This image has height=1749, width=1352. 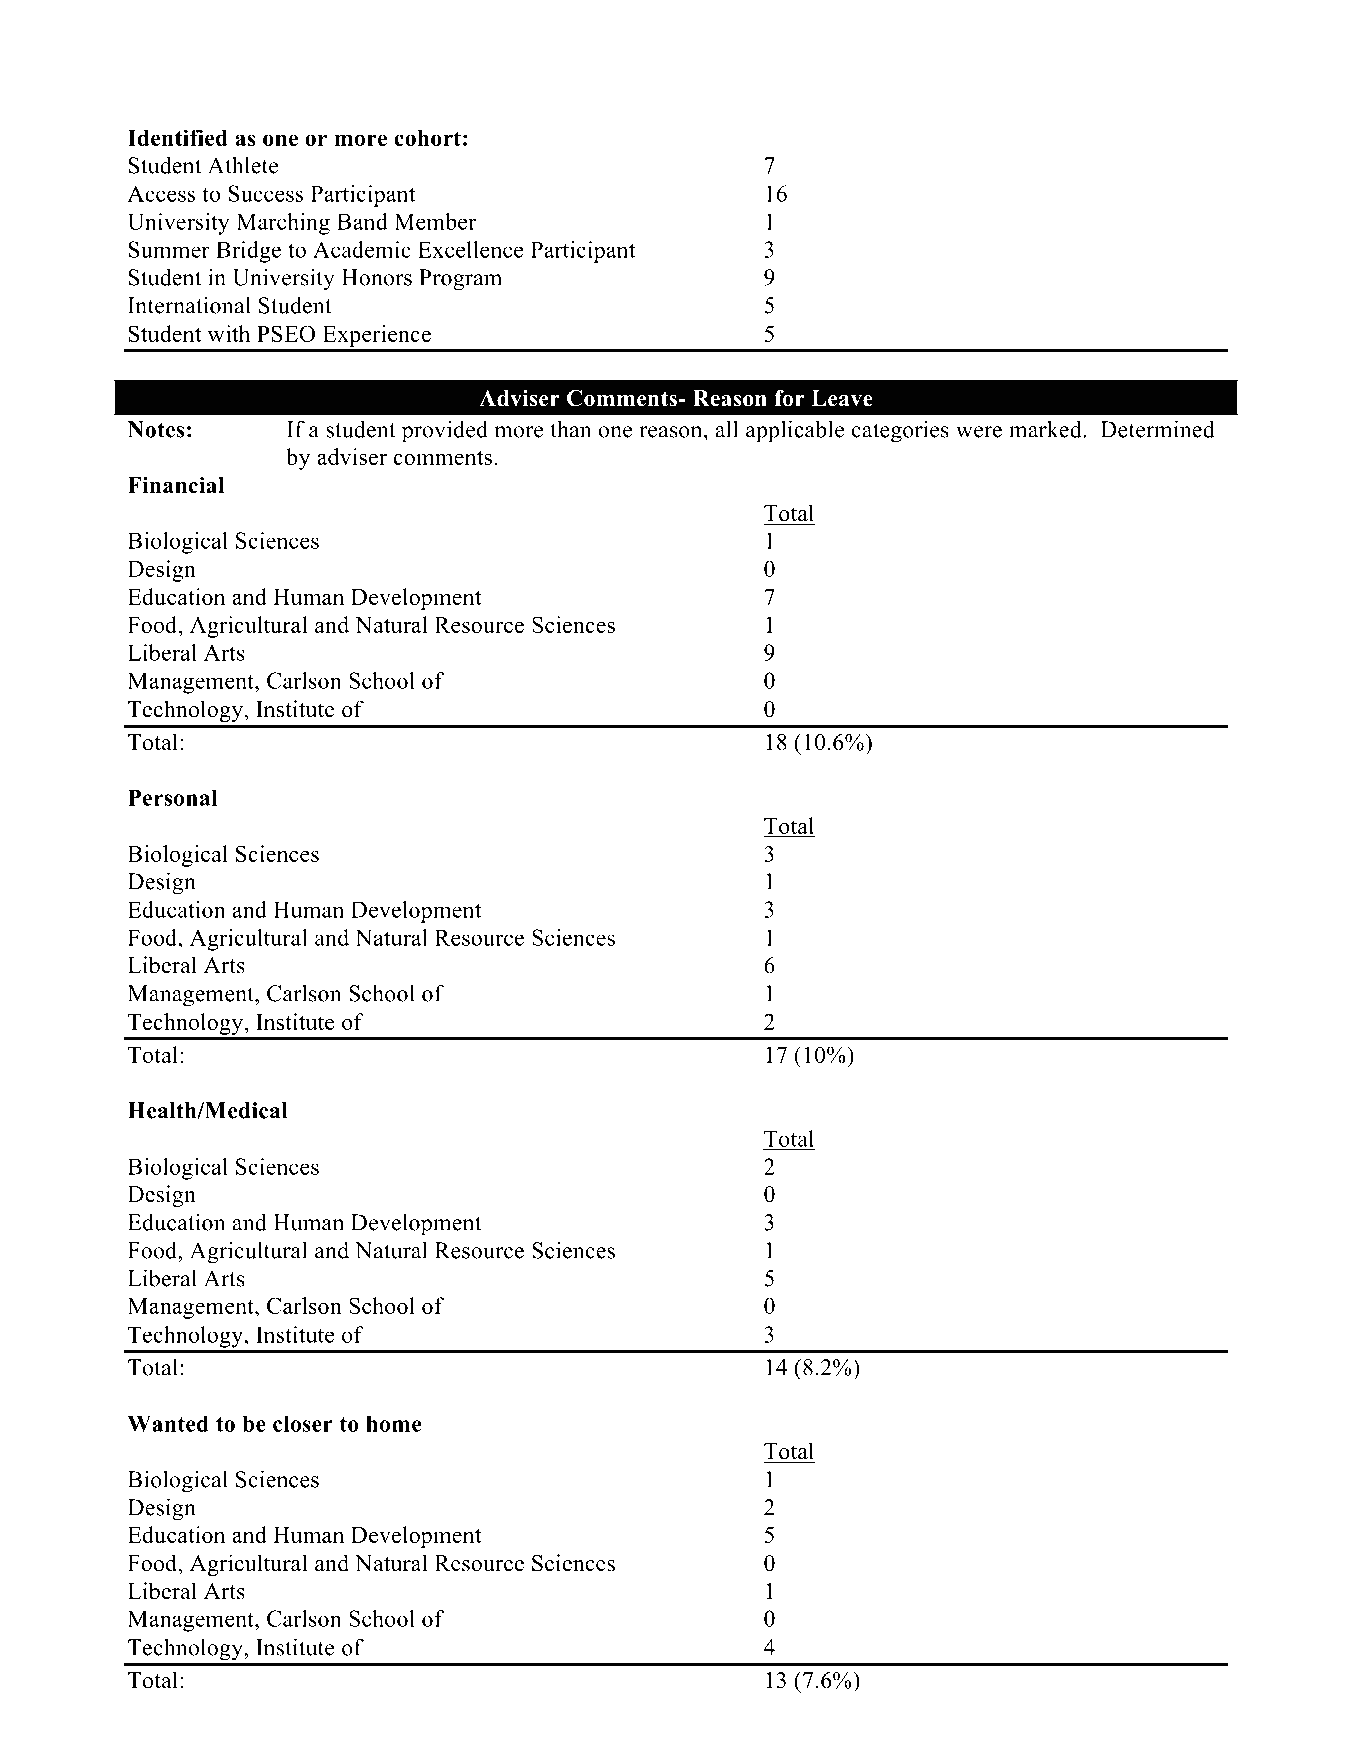 I want to click on closer, so click(x=303, y=1423).
